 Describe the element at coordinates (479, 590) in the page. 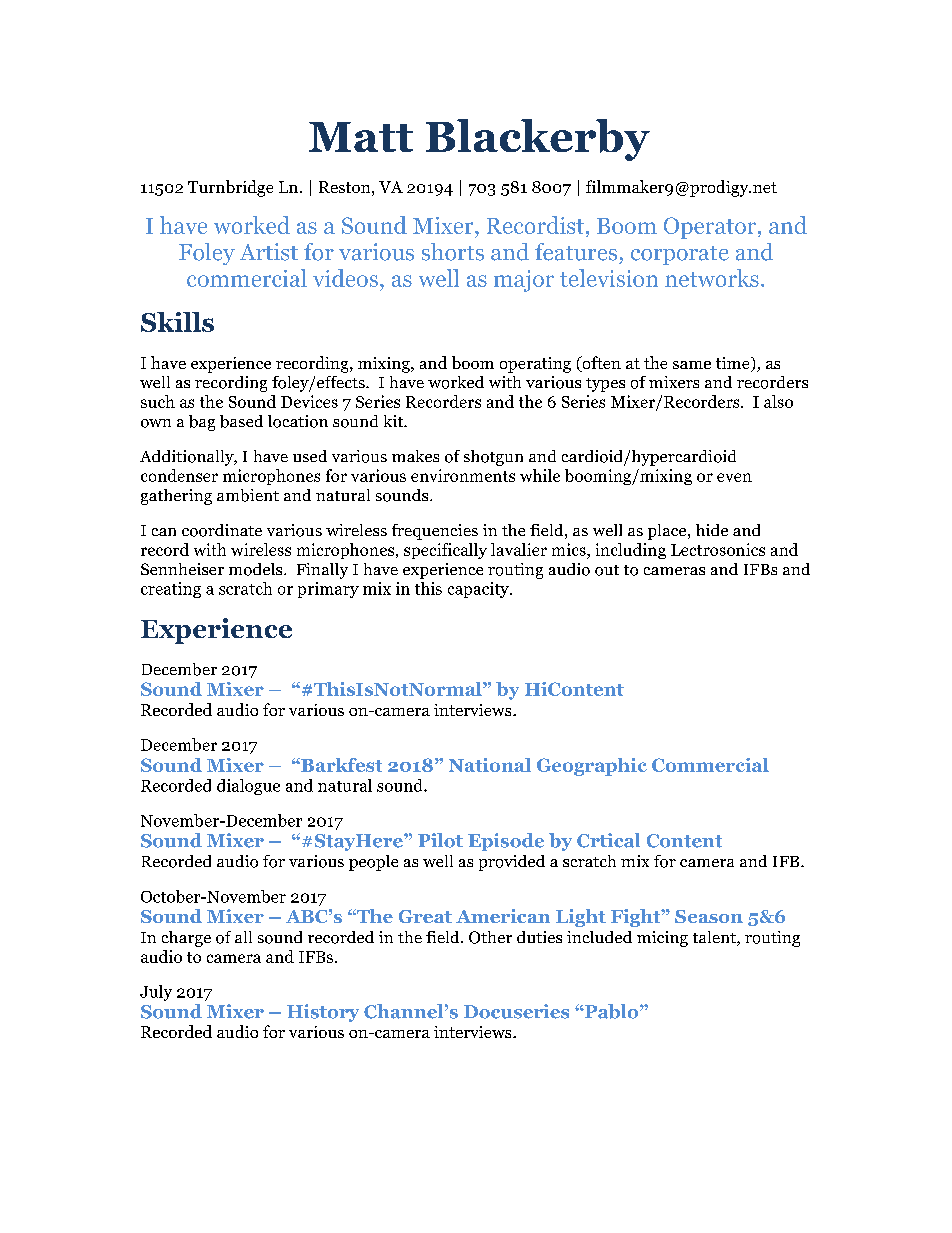

I see `capacity` at that location.
